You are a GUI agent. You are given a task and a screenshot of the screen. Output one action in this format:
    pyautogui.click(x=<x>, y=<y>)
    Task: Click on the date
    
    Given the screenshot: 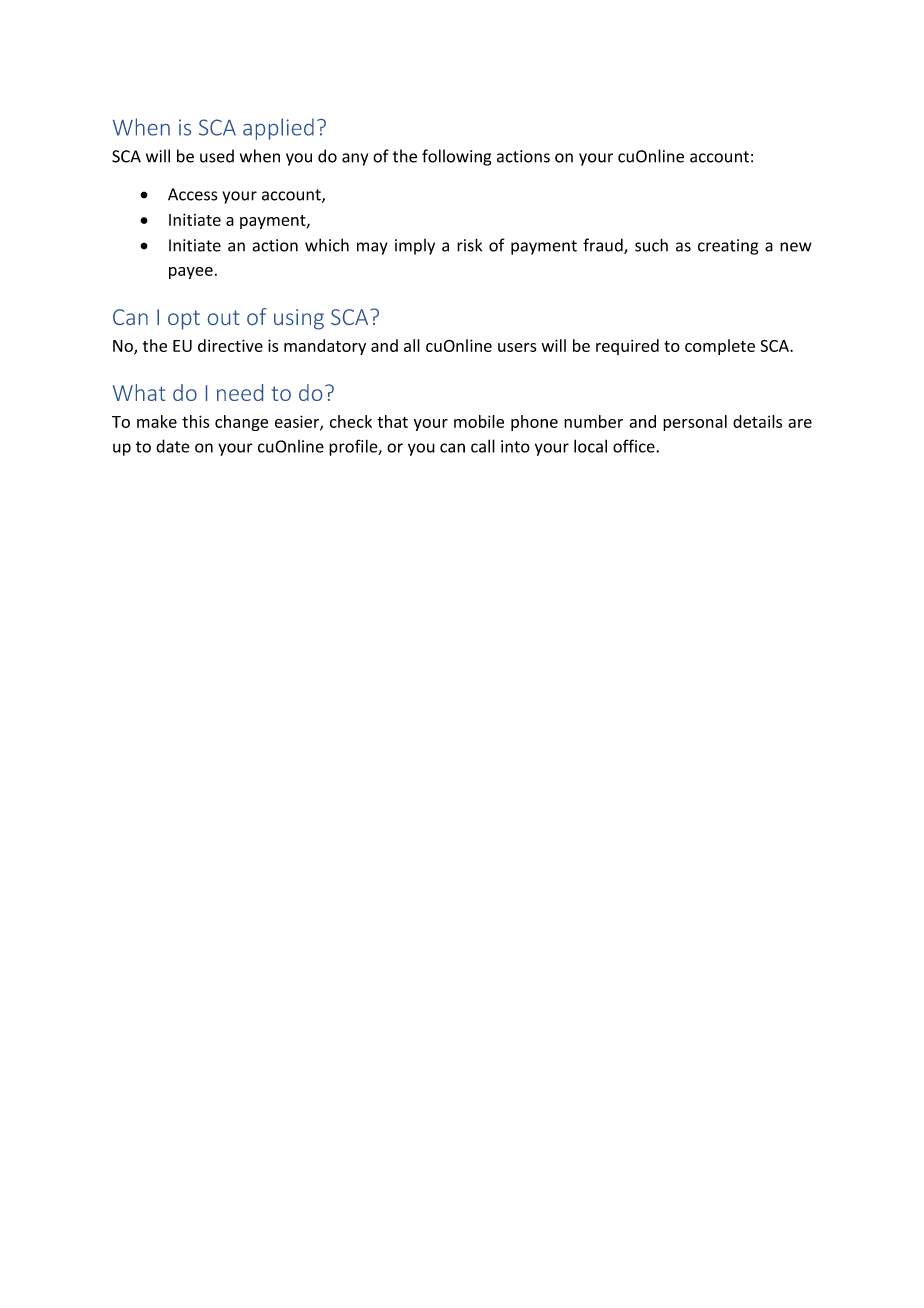 What is the action you would take?
    pyautogui.click(x=173, y=446)
